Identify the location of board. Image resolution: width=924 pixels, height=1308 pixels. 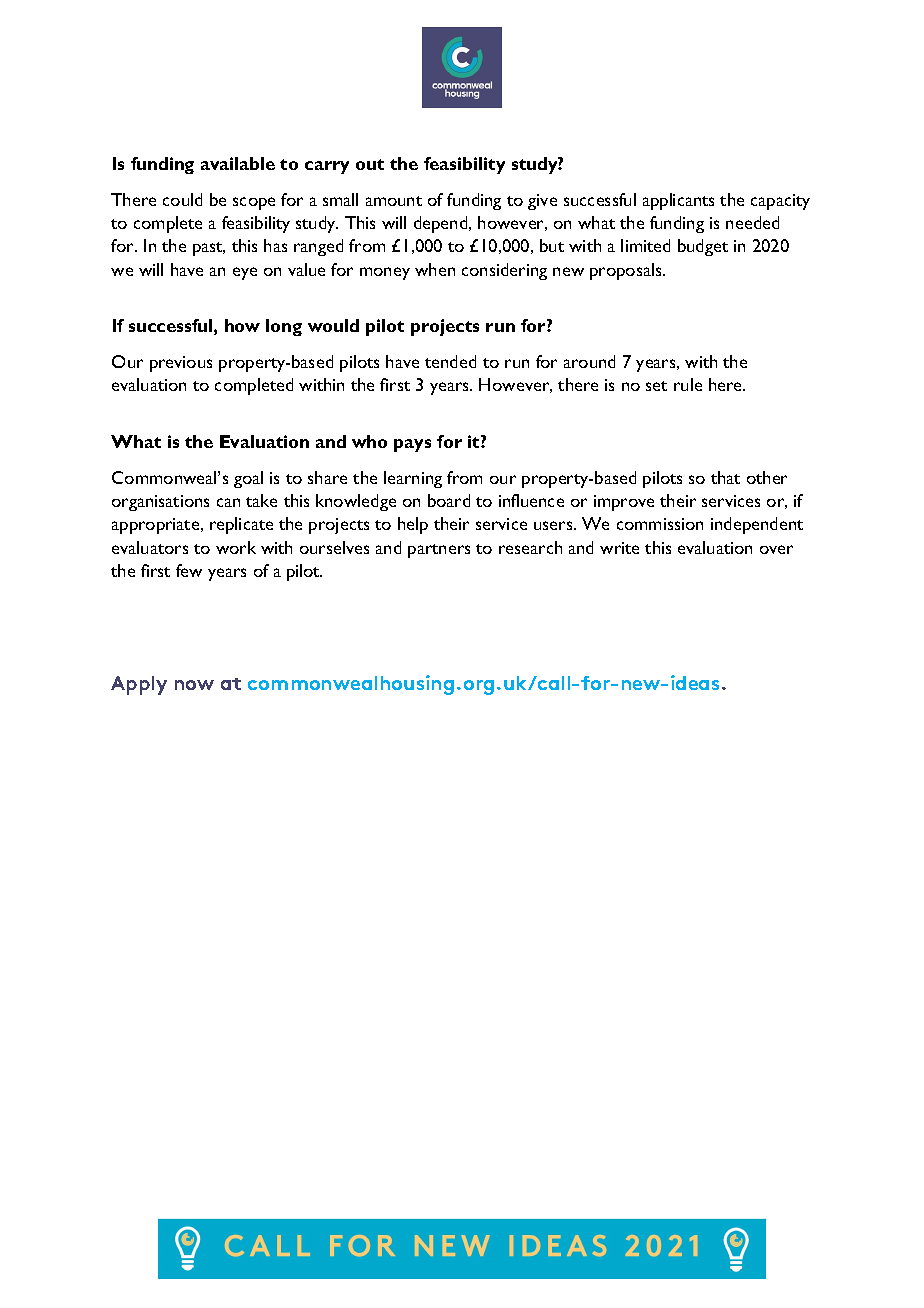
(449, 500).
